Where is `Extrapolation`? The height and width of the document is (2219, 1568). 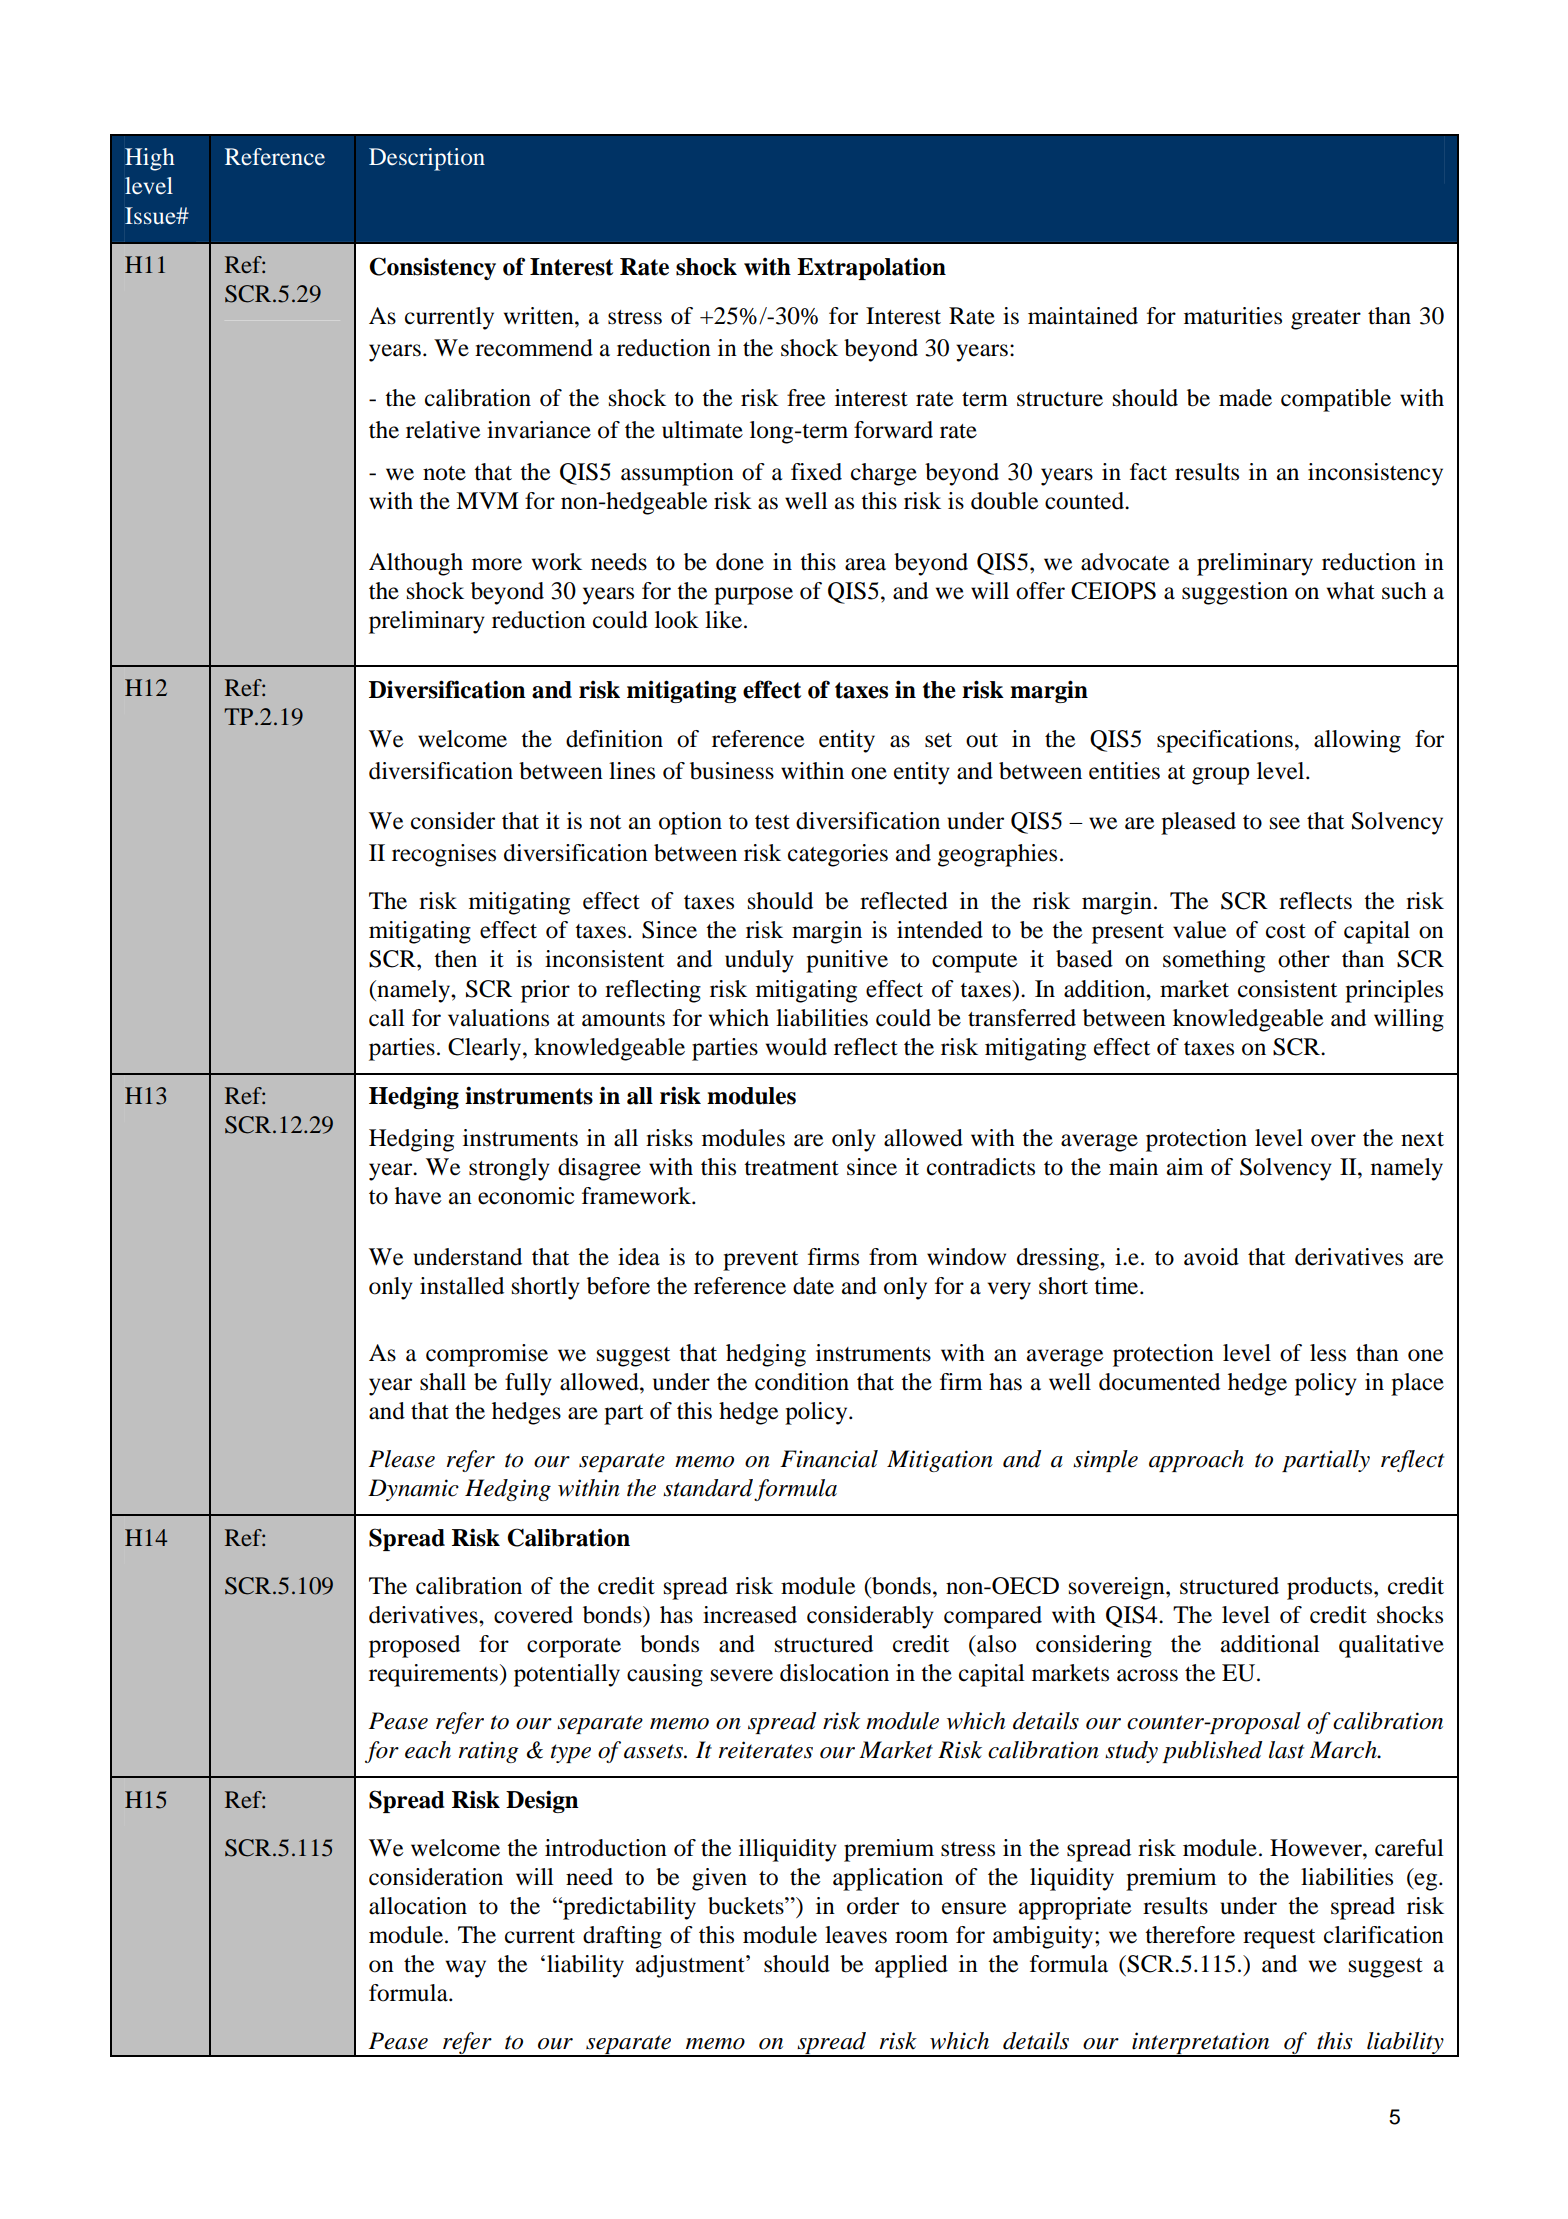
Extrapolation is located at coordinates (871, 268).
